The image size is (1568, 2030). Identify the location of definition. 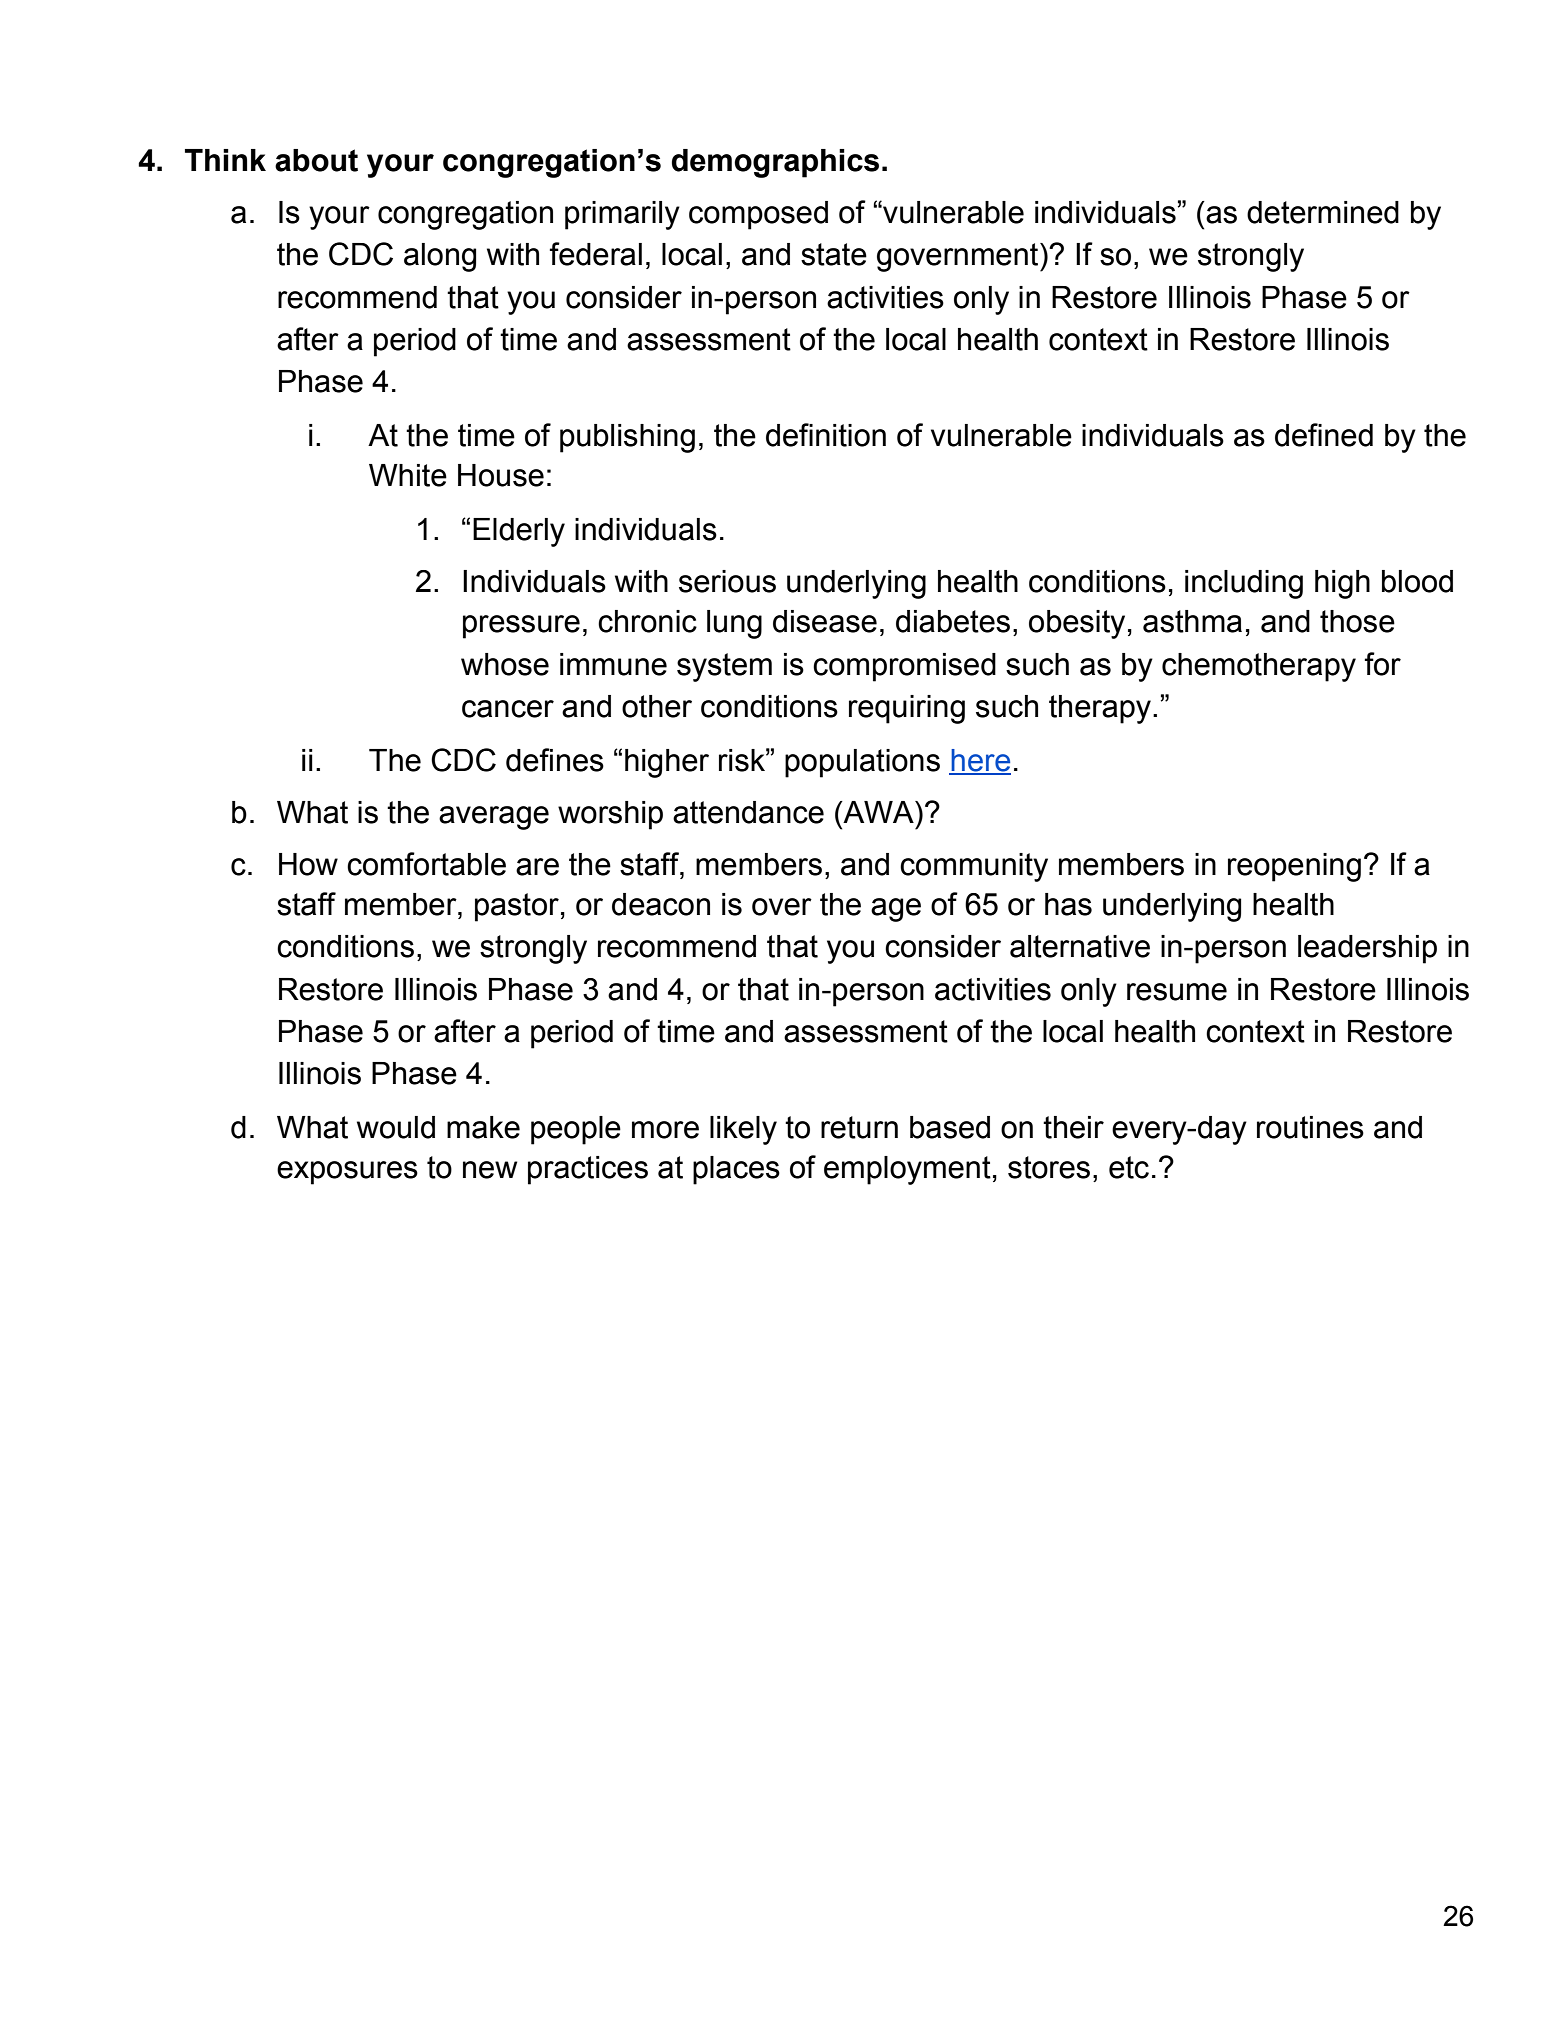
(826, 435).
